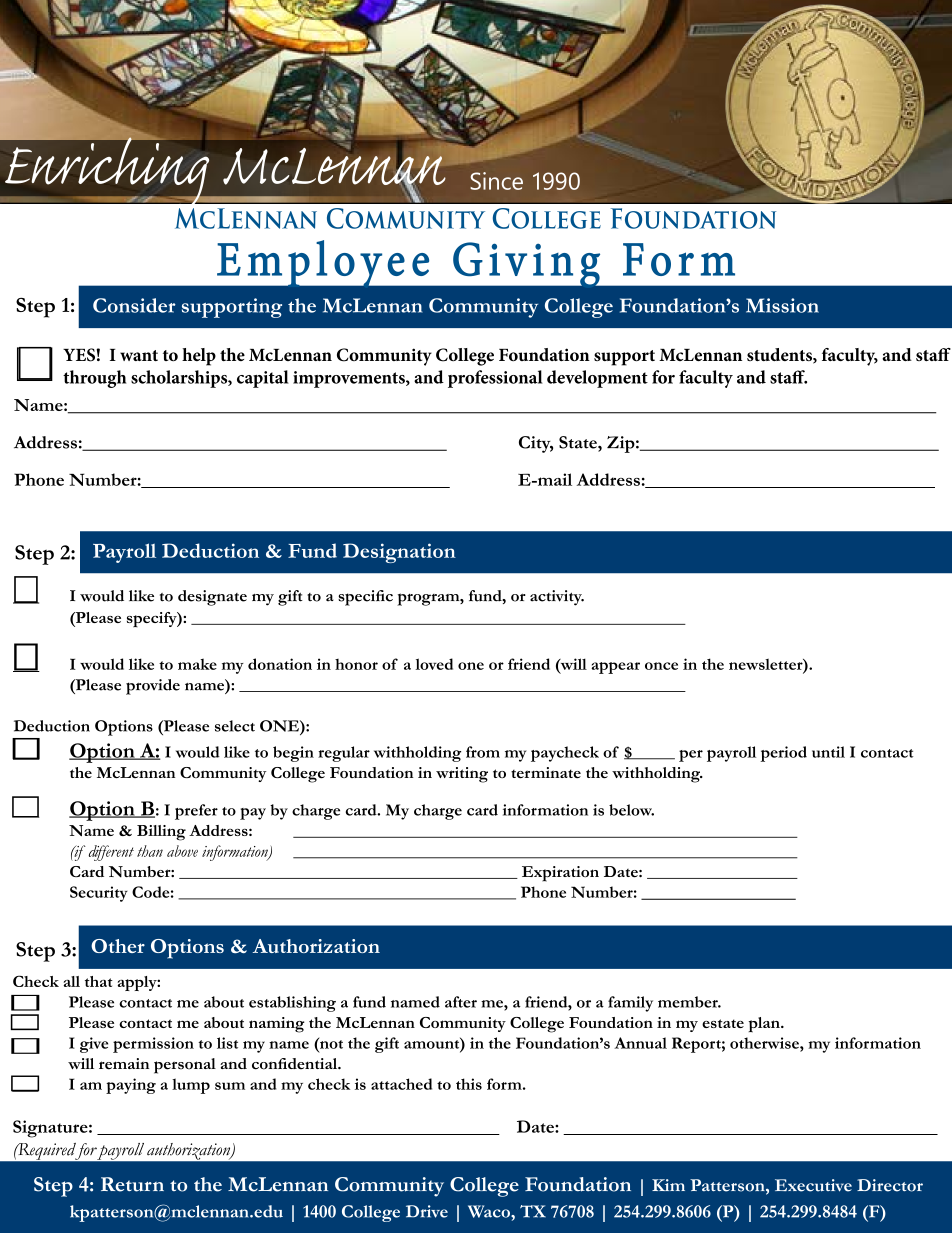 This screenshot has width=952, height=1233. What do you see at coordinates (490, 1211) in the screenshot?
I see `Waco` at bounding box center [490, 1211].
